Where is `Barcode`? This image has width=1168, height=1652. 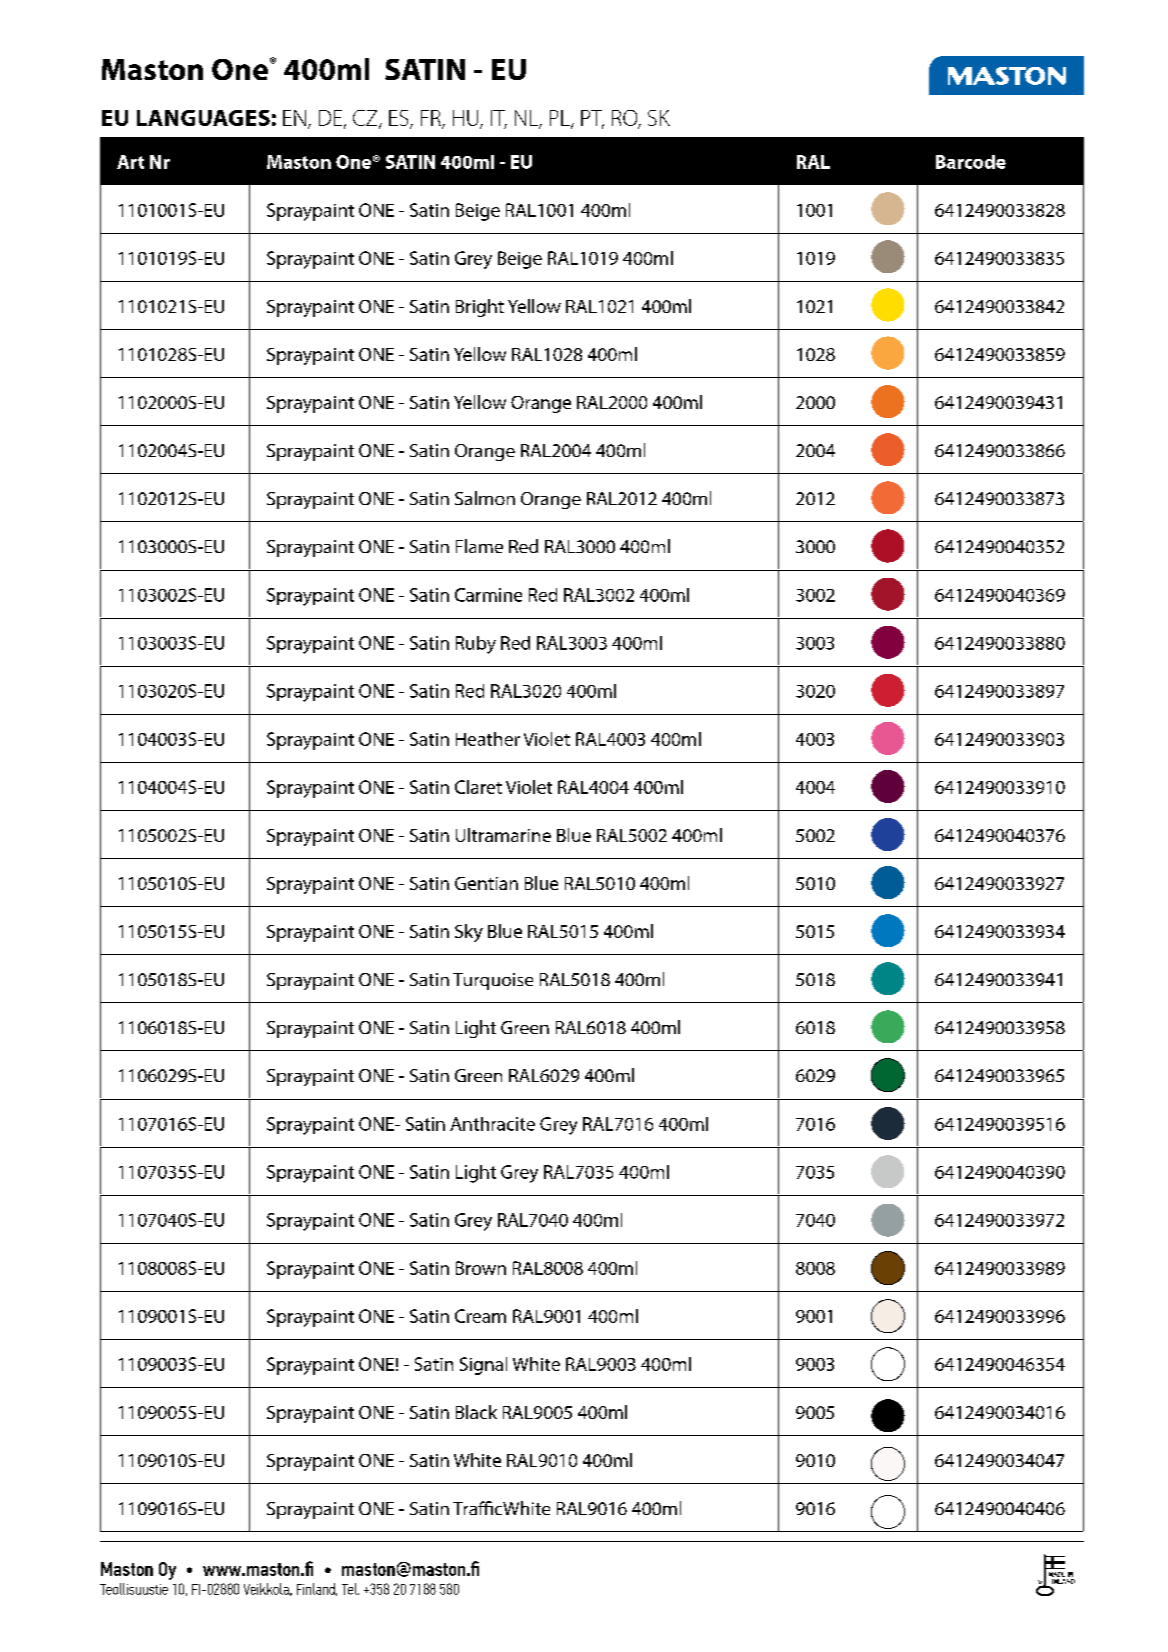
Barcode is located at coordinates (971, 162).
